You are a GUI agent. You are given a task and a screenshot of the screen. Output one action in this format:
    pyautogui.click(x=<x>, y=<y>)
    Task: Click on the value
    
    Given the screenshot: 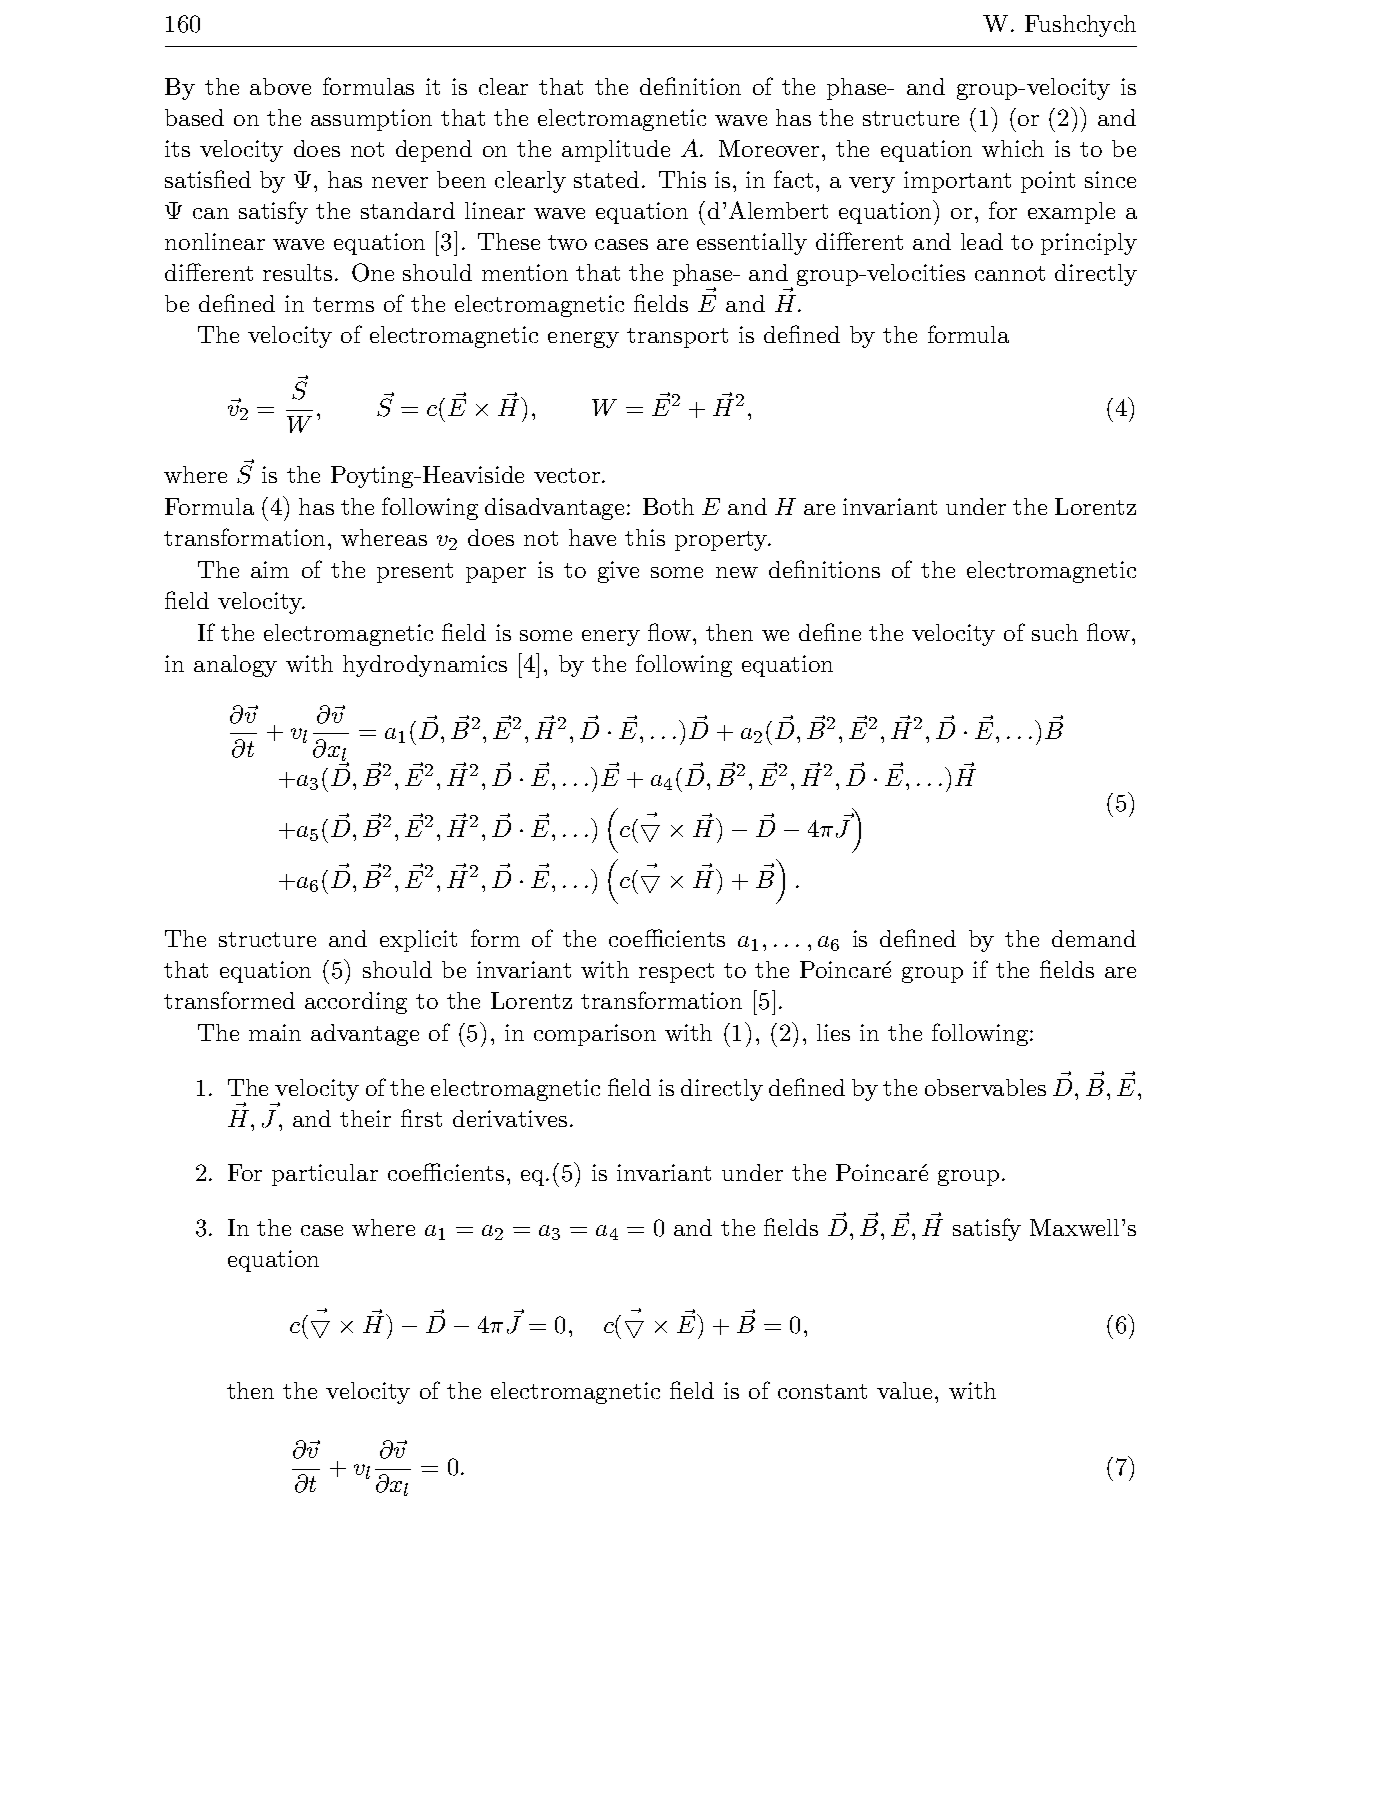 What is the action you would take?
    pyautogui.click(x=906, y=1390)
